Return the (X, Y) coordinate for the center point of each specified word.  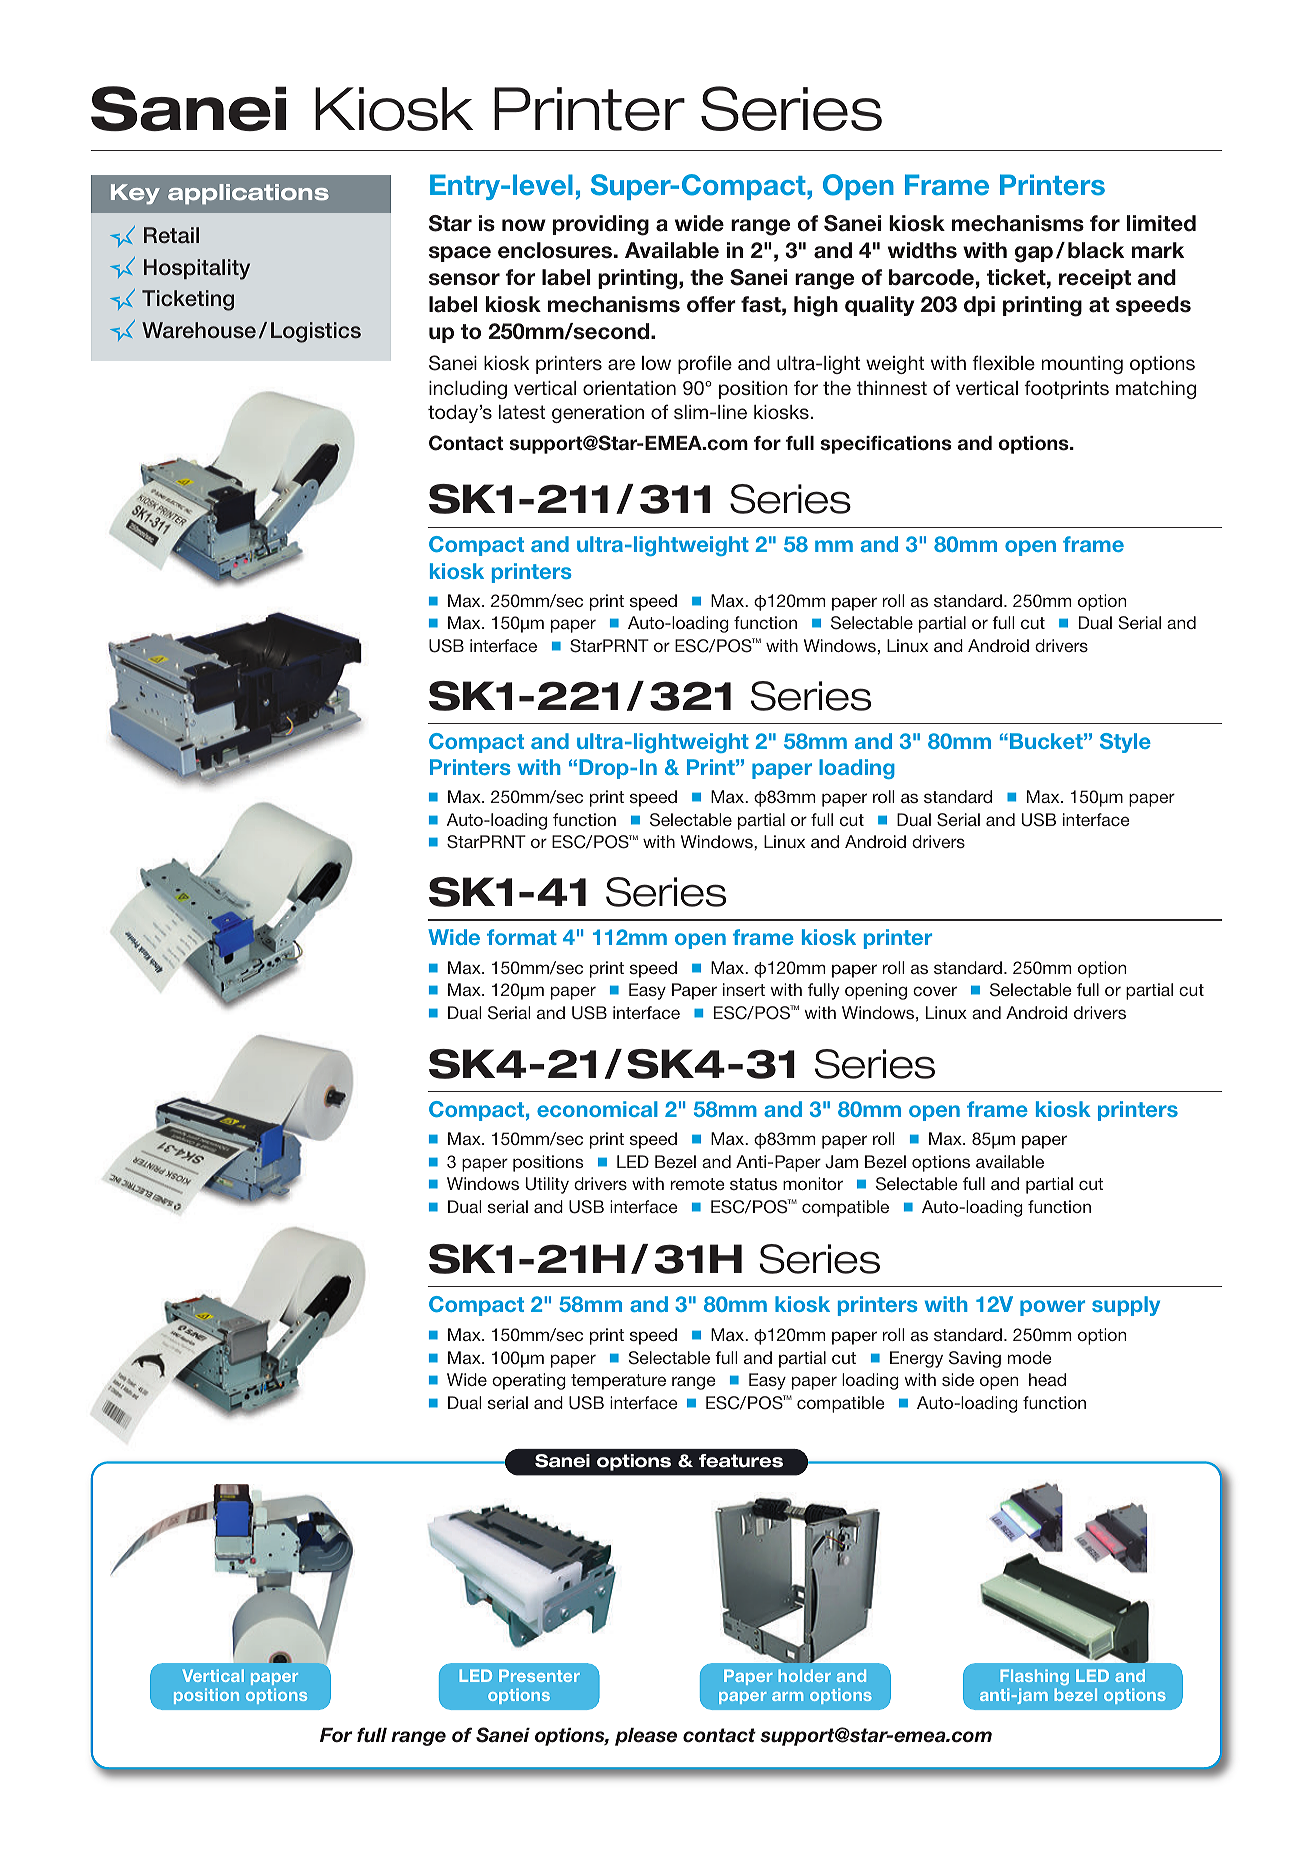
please (646, 1737)
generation (598, 414)
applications (248, 194)
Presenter (539, 1675)
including (468, 390)
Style (1125, 743)
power (1052, 1308)
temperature (618, 1382)
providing (601, 225)
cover (935, 991)
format (522, 937)
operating (529, 1381)
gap (1034, 254)
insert (744, 989)
